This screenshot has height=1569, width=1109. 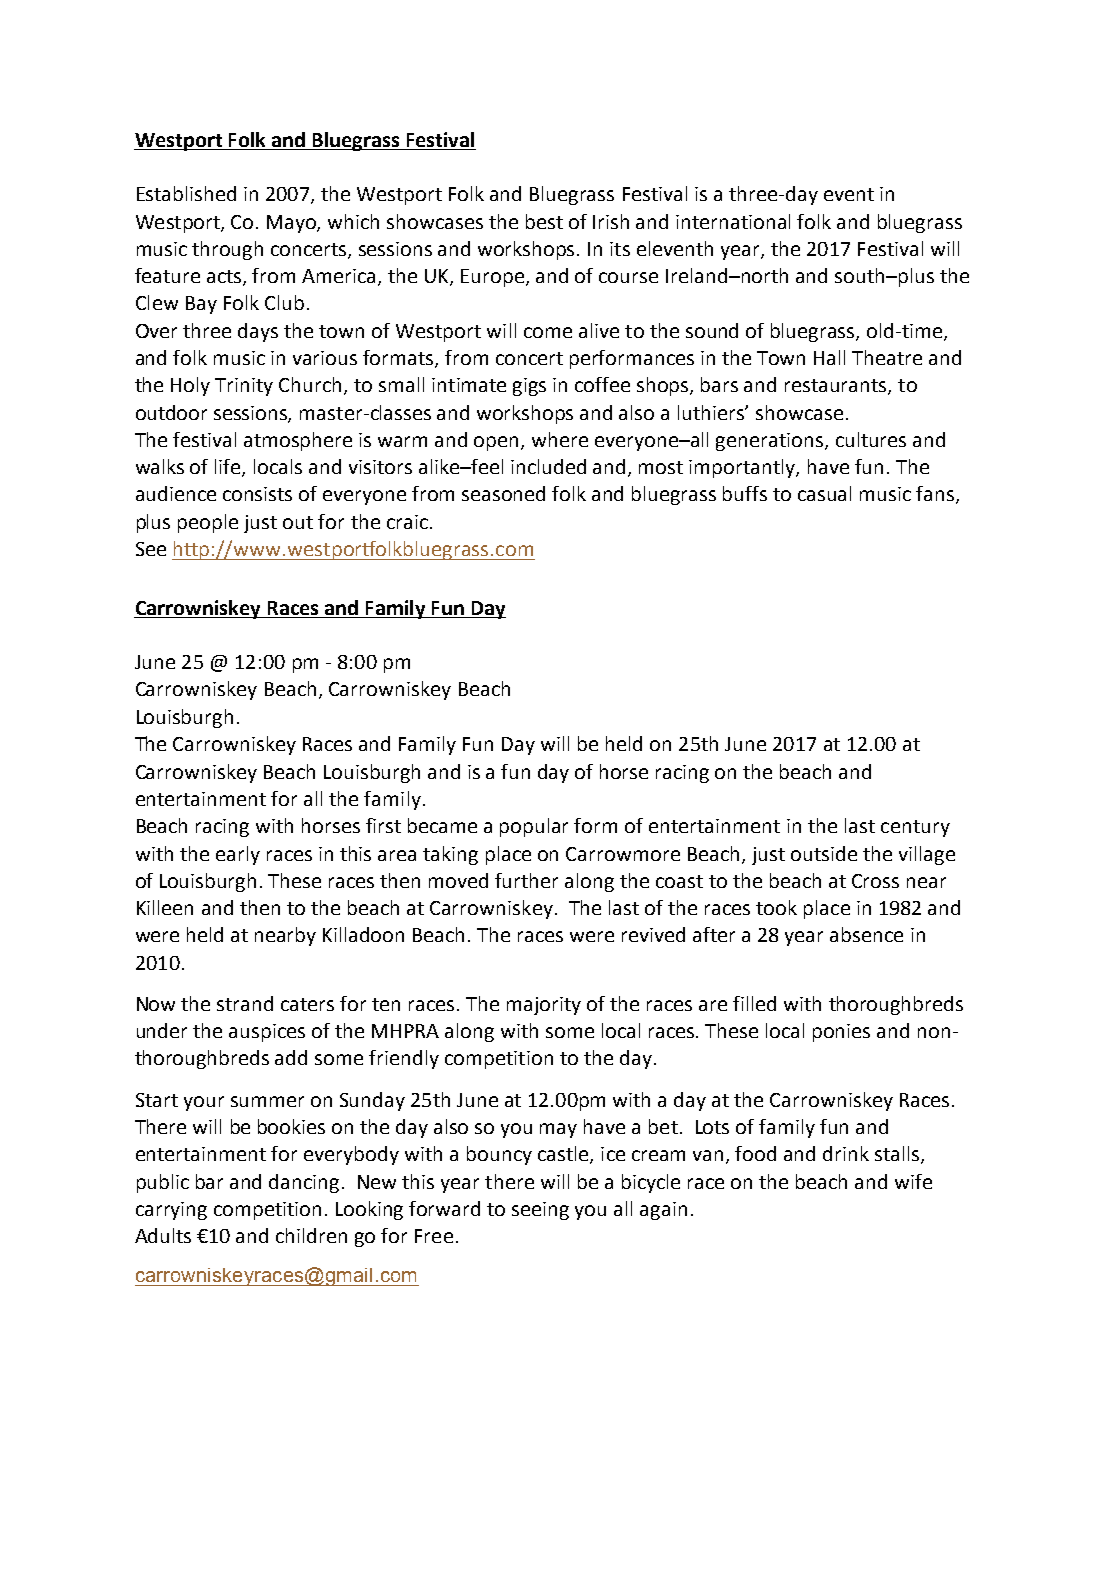 I want to click on where, so click(x=560, y=439).
